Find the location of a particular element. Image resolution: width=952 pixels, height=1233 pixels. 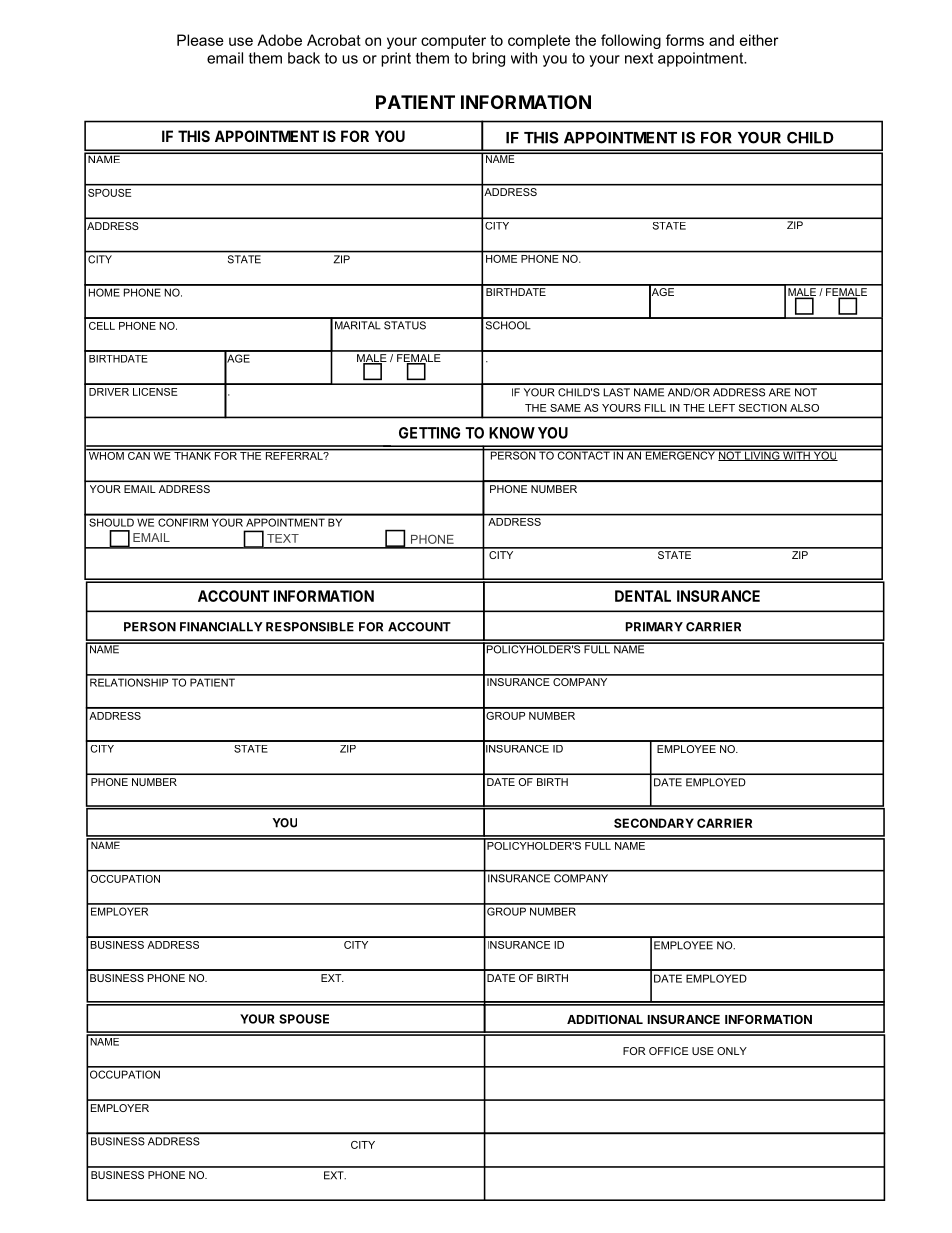

KNOW is located at coordinates (512, 433).
